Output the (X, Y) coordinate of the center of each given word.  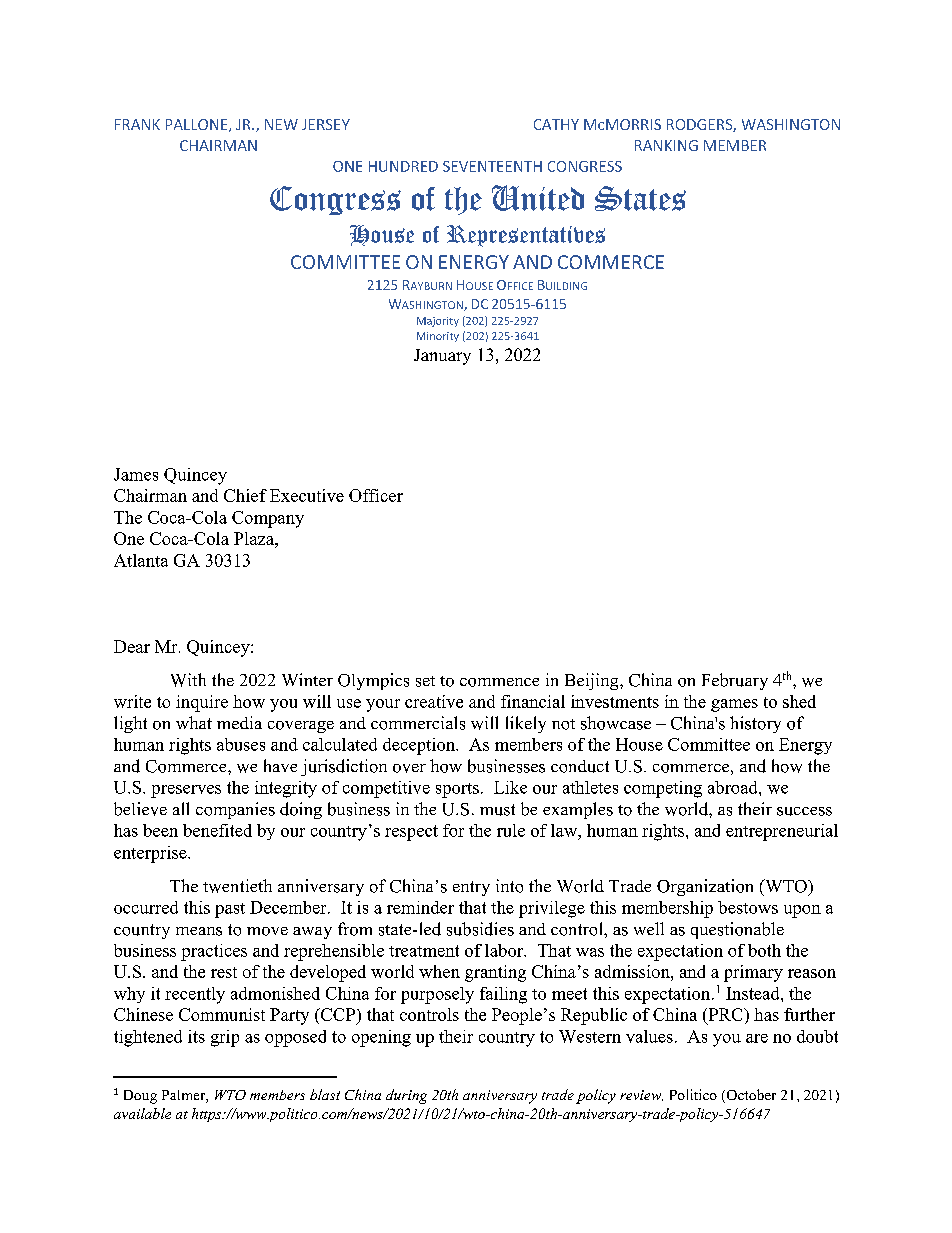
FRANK (137, 124)
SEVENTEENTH (492, 166)
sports (457, 790)
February (735, 681)
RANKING (666, 145)
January (442, 357)
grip (225, 1038)
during (406, 1096)
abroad (734, 787)
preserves (186, 791)
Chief (245, 495)
